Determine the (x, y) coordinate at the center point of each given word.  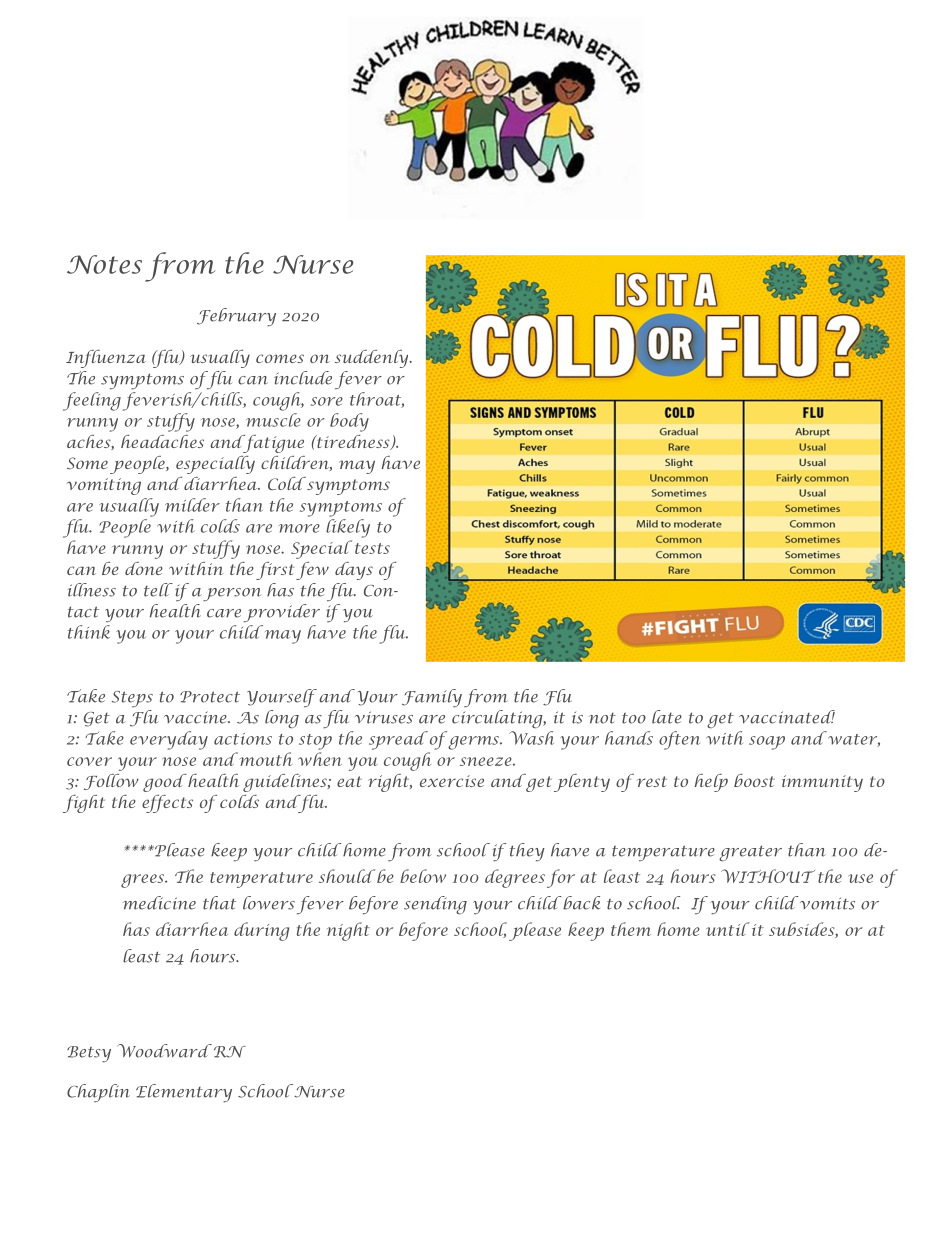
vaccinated (787, 717)
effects (167, 804)
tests (372, 548)
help (711, 783)
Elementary (184, 1093)
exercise (452, 781)
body (349, 422)
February (236, 317)
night (348, 931)
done (144, 568)
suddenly (373, 359)
